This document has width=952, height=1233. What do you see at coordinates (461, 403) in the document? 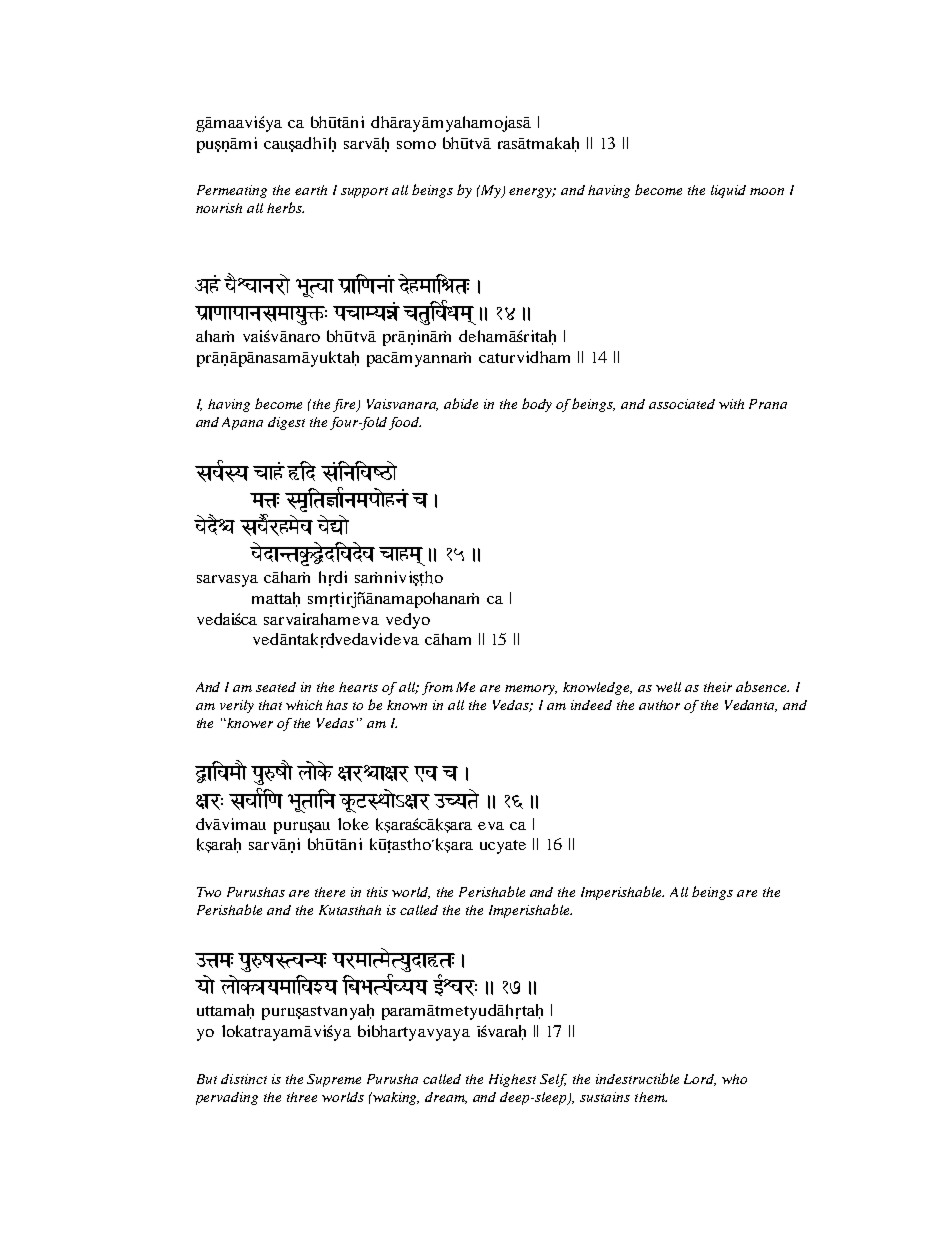
I see `abide` at bounding box center [461, 403].
